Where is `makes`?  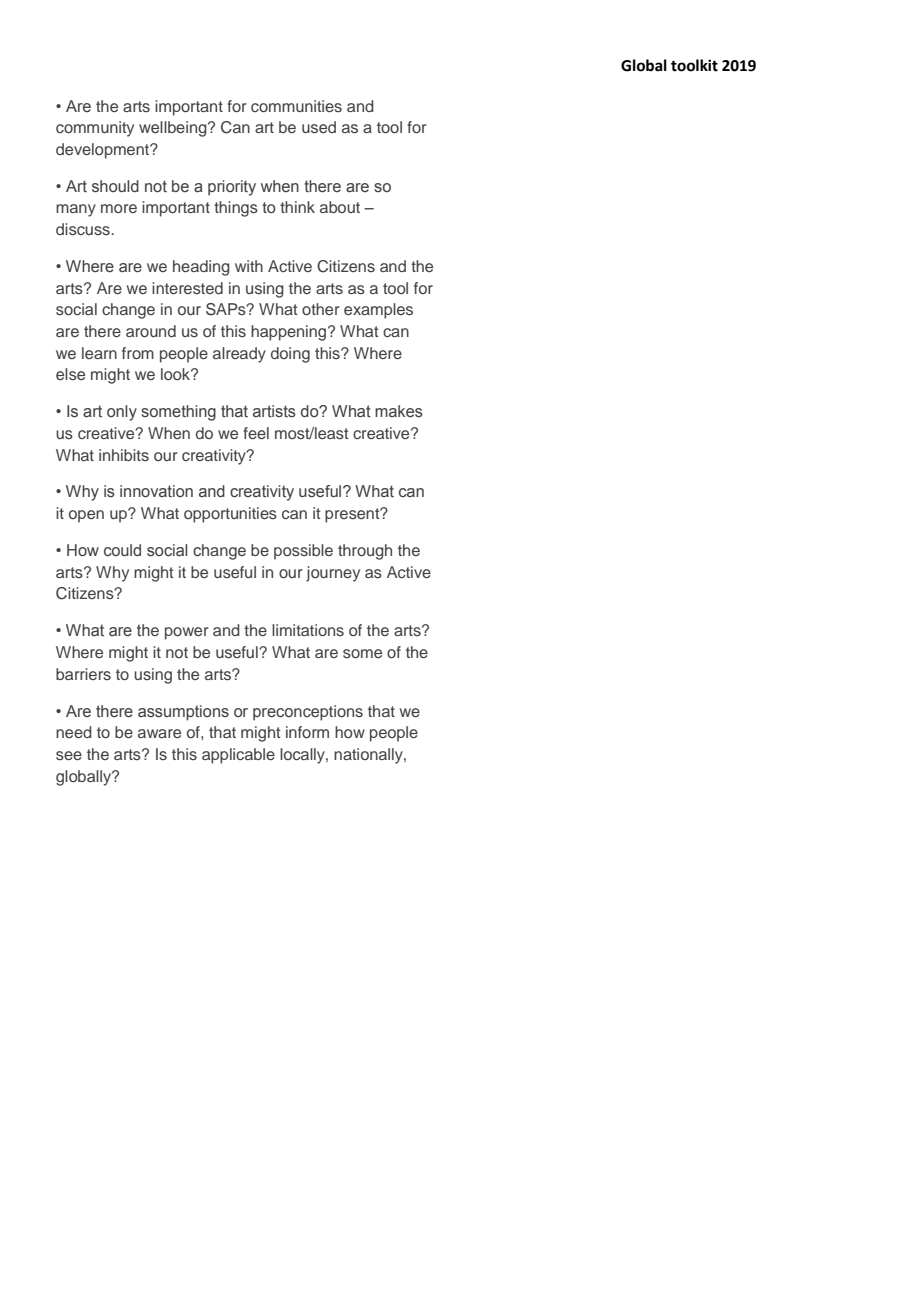
makes is located at coordinates (399, 411).
